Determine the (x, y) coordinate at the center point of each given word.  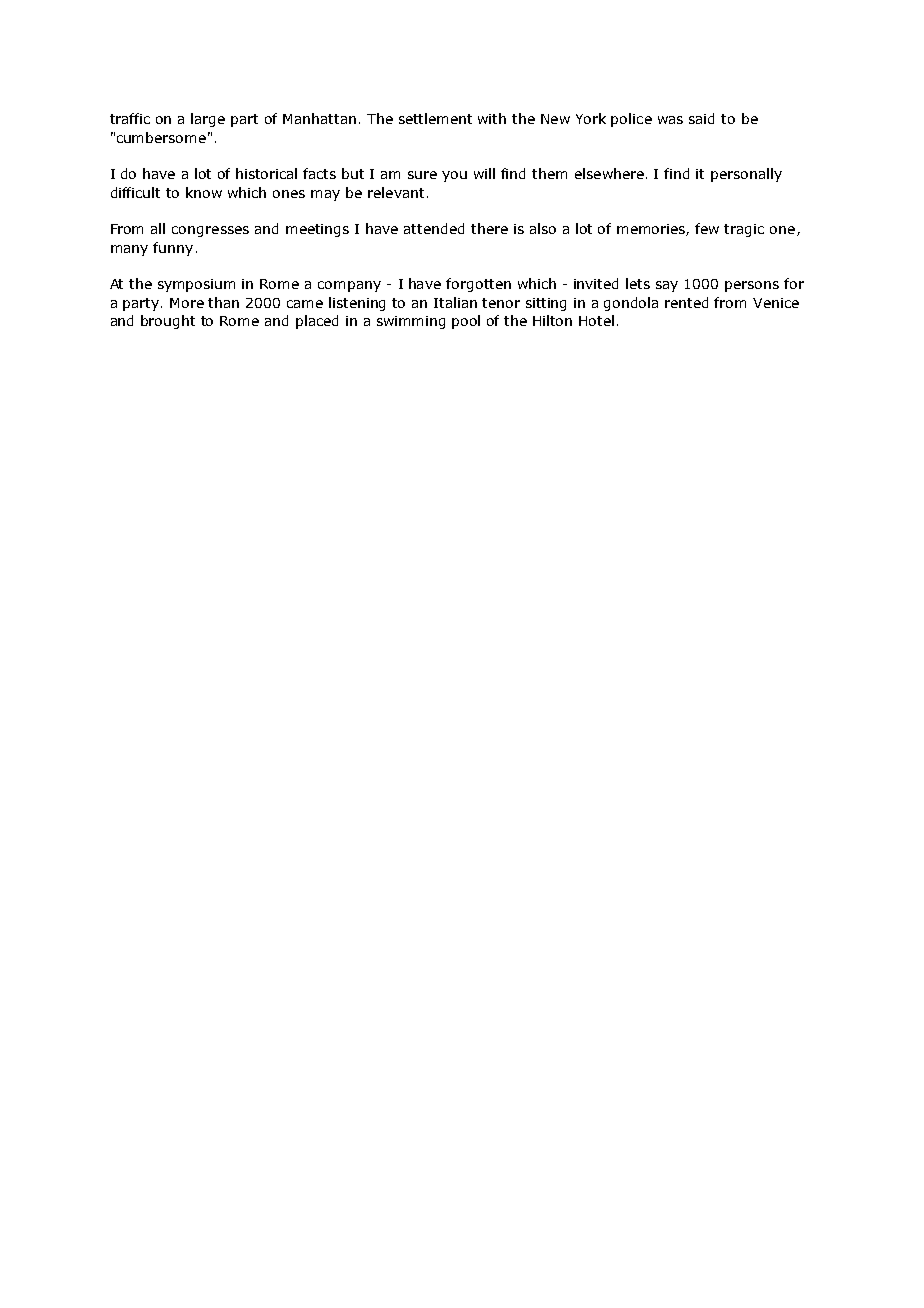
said (701, 118)
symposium (196, 285)
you (454, 176)
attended (434, 228)
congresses (210, 231)
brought (168, 322)
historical (266, 173)
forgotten (478, 285)
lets (638, 283)
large (208, 120)
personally (746, 175)
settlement (435, 118)
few (707, 228)
